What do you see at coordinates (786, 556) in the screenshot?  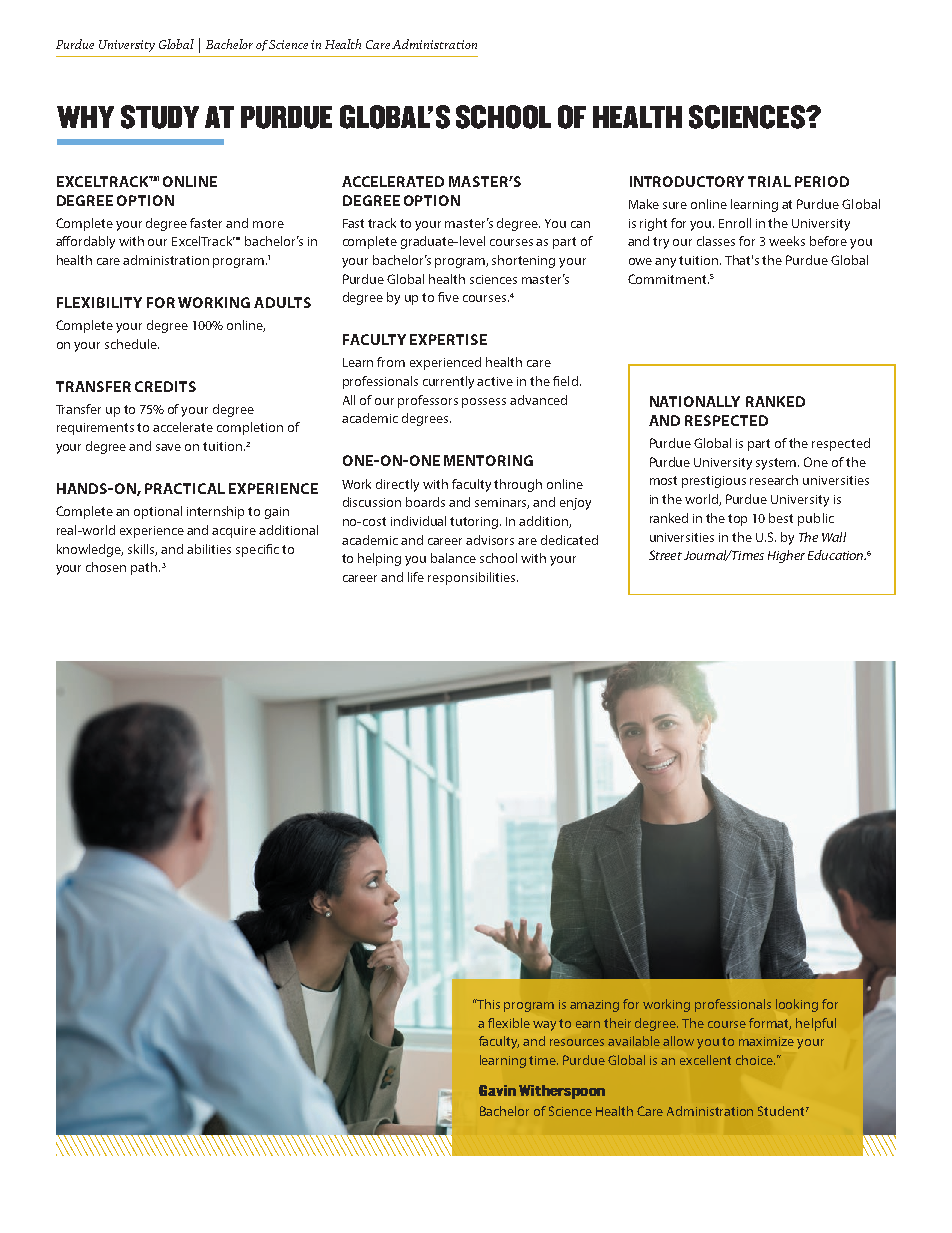 I see `Higher` at bounding box center [786, 556].
